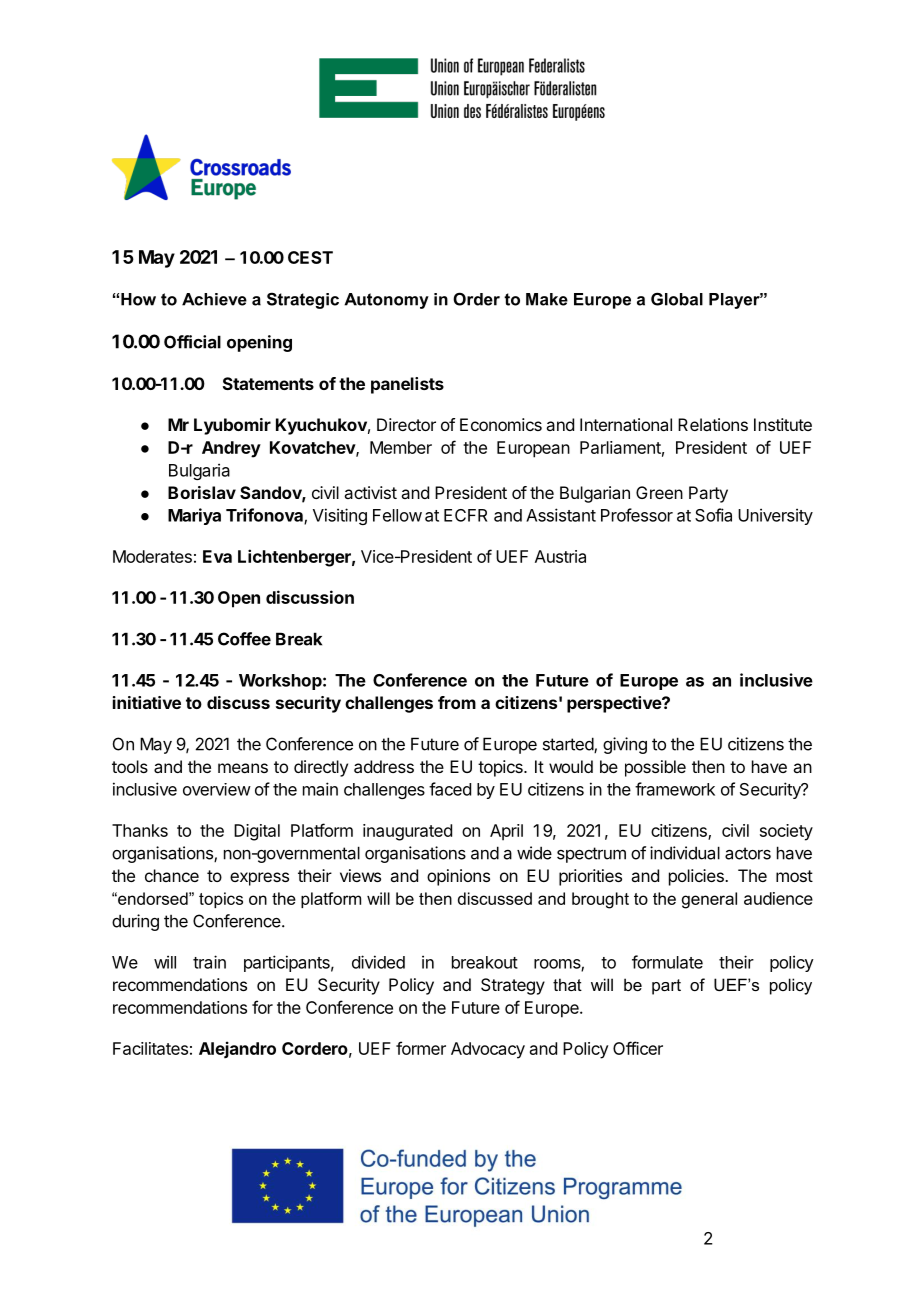 The height and width of the page is (1307, 924). What do you see at coordinates (237, 1049) in the page?
I see `Alejandro` at bounding box center [237, 1049].
